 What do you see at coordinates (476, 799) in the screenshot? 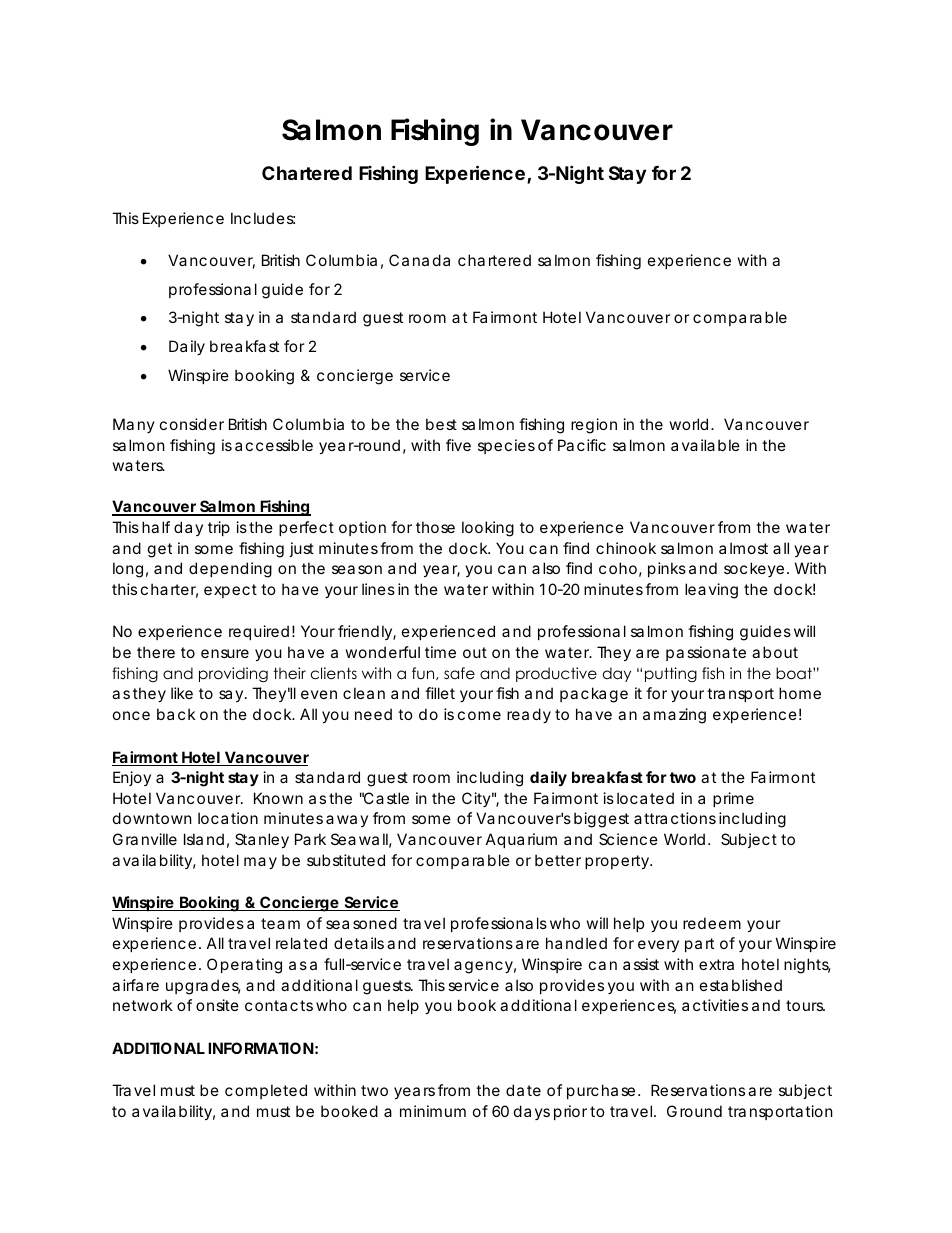
I see `City` at bounding box center [476, 799].
